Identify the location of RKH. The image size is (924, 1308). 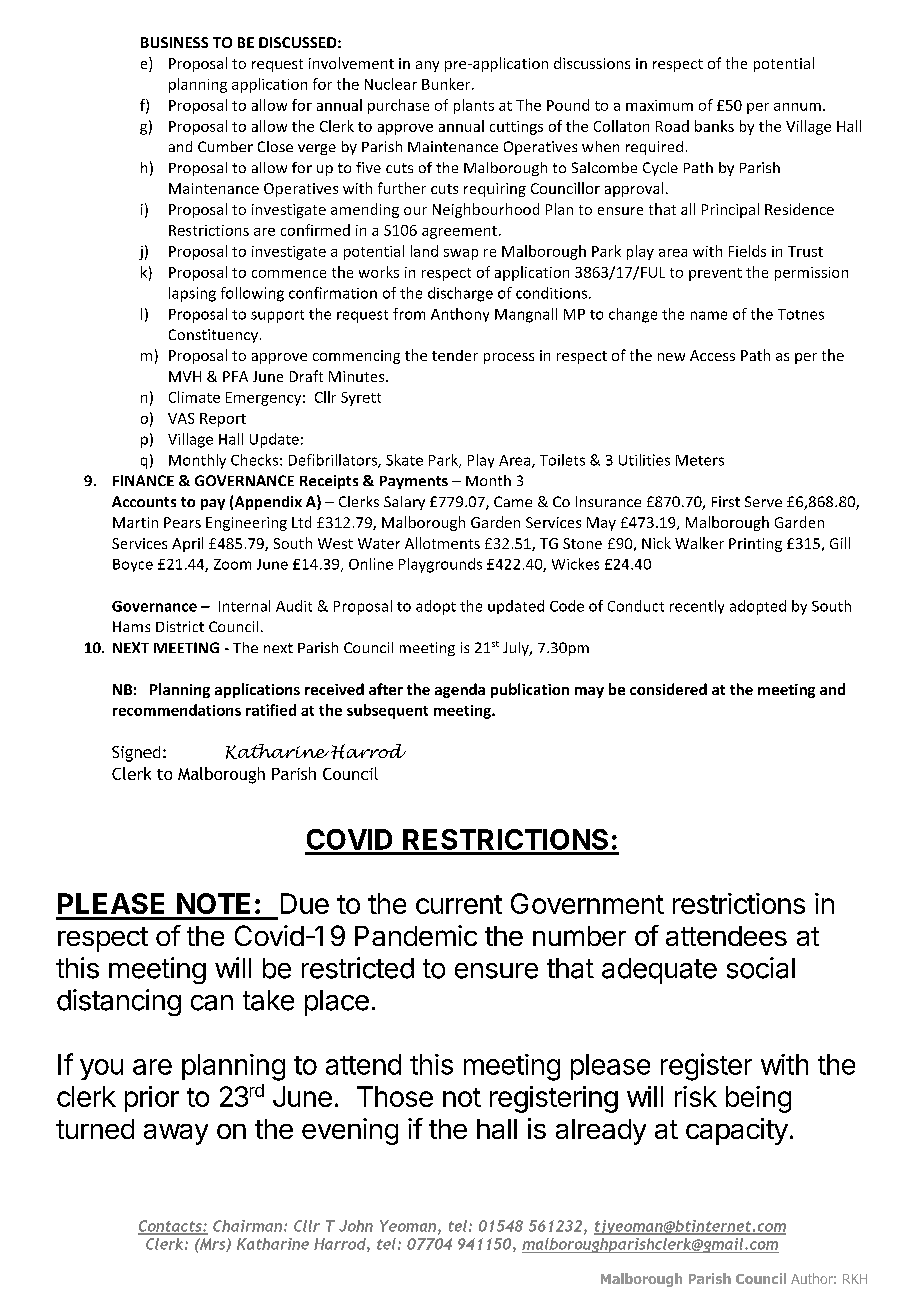
(855, 1279).
